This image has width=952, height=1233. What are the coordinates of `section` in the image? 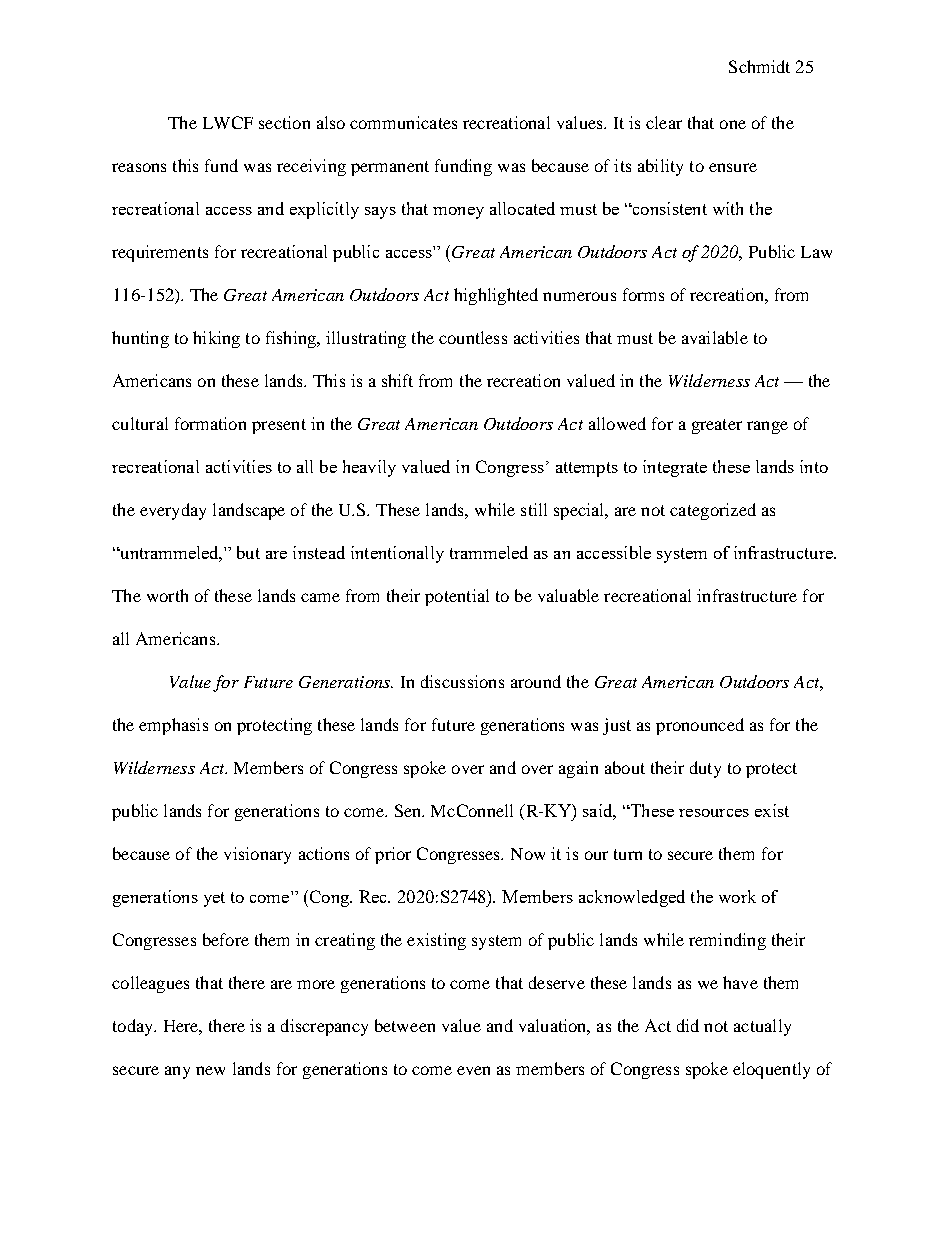 It's located at (284, 122).
